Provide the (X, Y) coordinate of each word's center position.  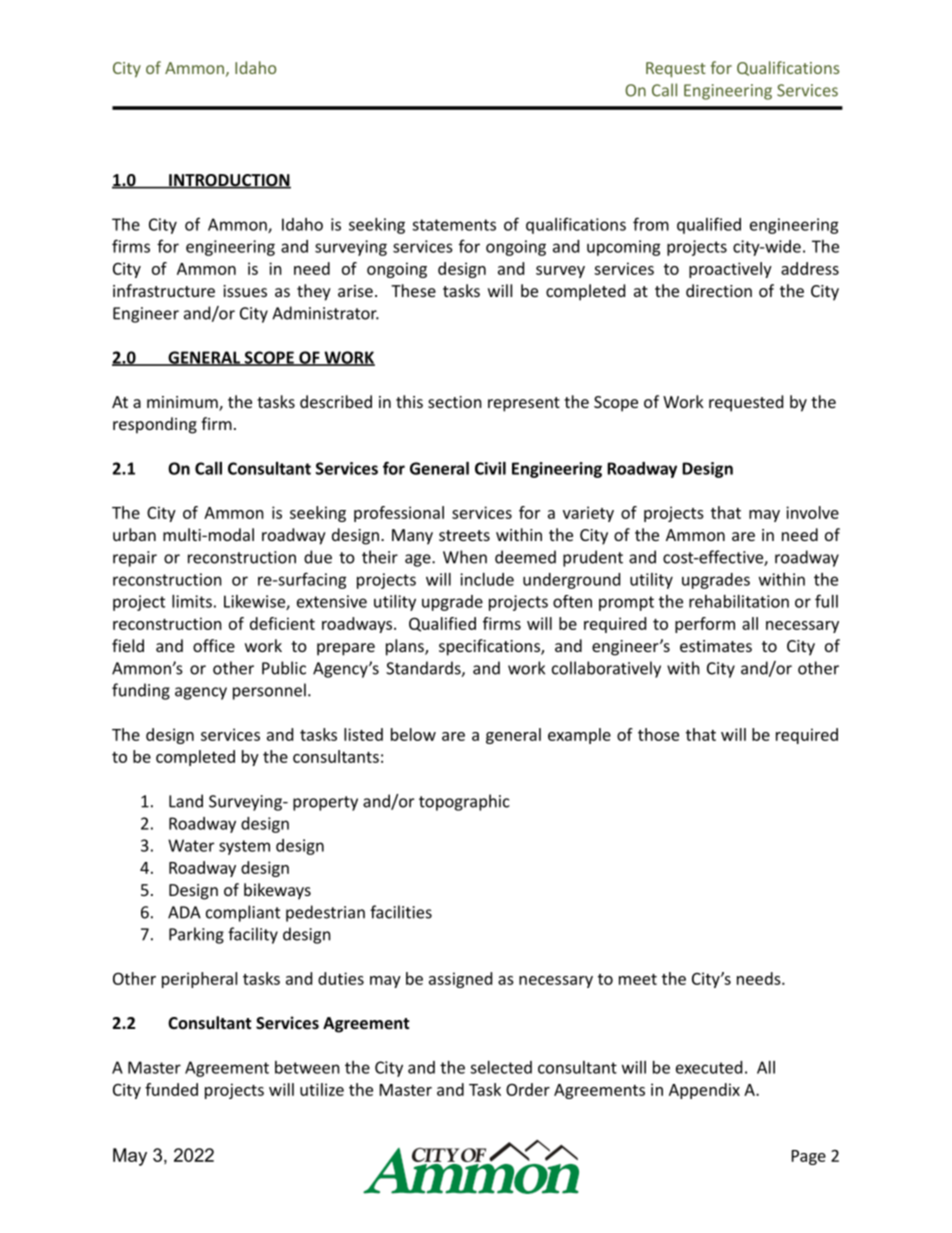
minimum (183, 403)
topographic (464, 802)
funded (171, 1089)
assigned (460, 980)
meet (638, 979)
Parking (196, 935)
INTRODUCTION (229, 181)
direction (719, 290)
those (658, 734)
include (487, 579)
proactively (730, 270)
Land (186, 801)
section (455, 402)
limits (192, 601)
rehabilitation (739, 601)
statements (454, 225)
